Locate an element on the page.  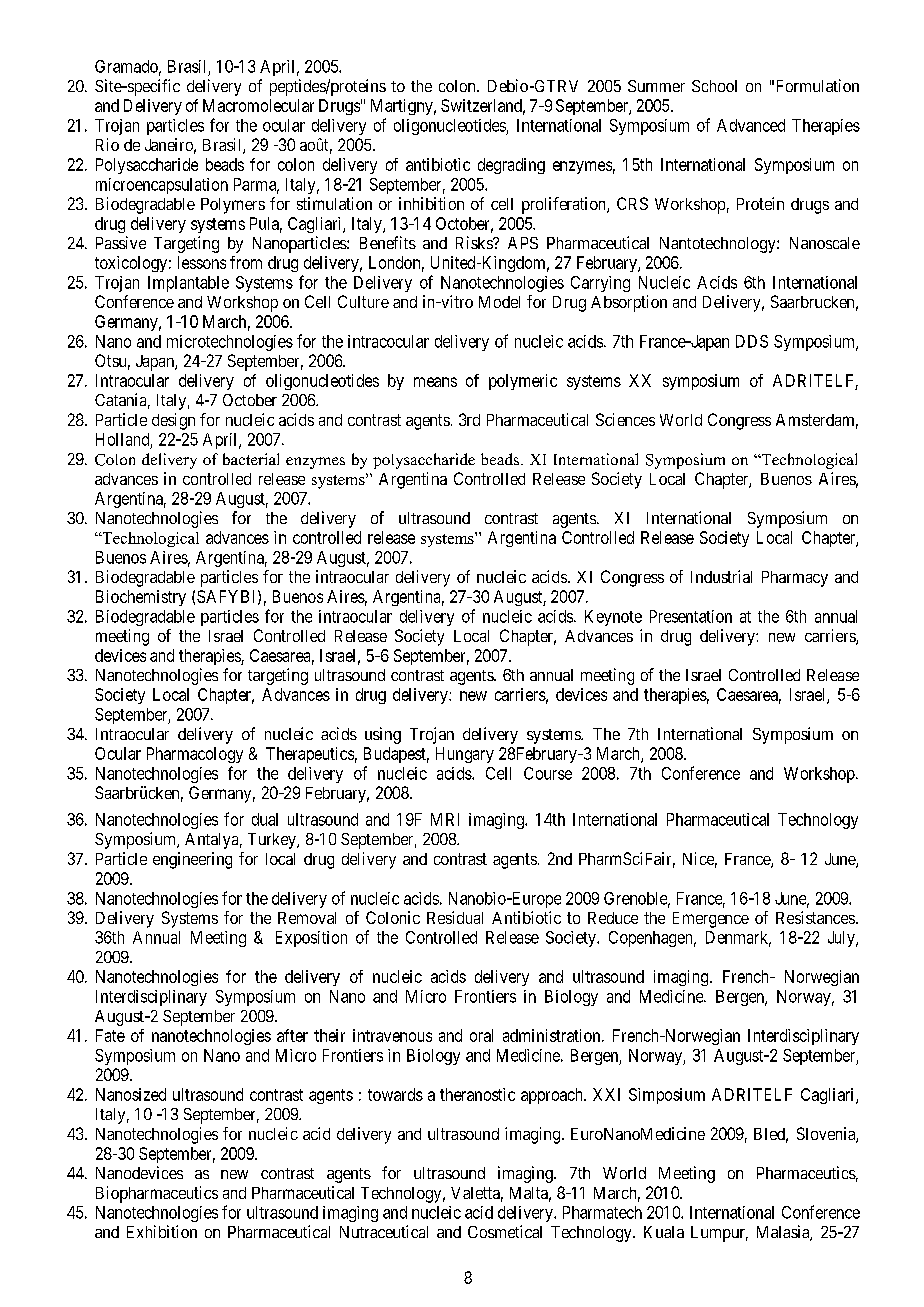
Advanced is located at coordinates (751, 125).
